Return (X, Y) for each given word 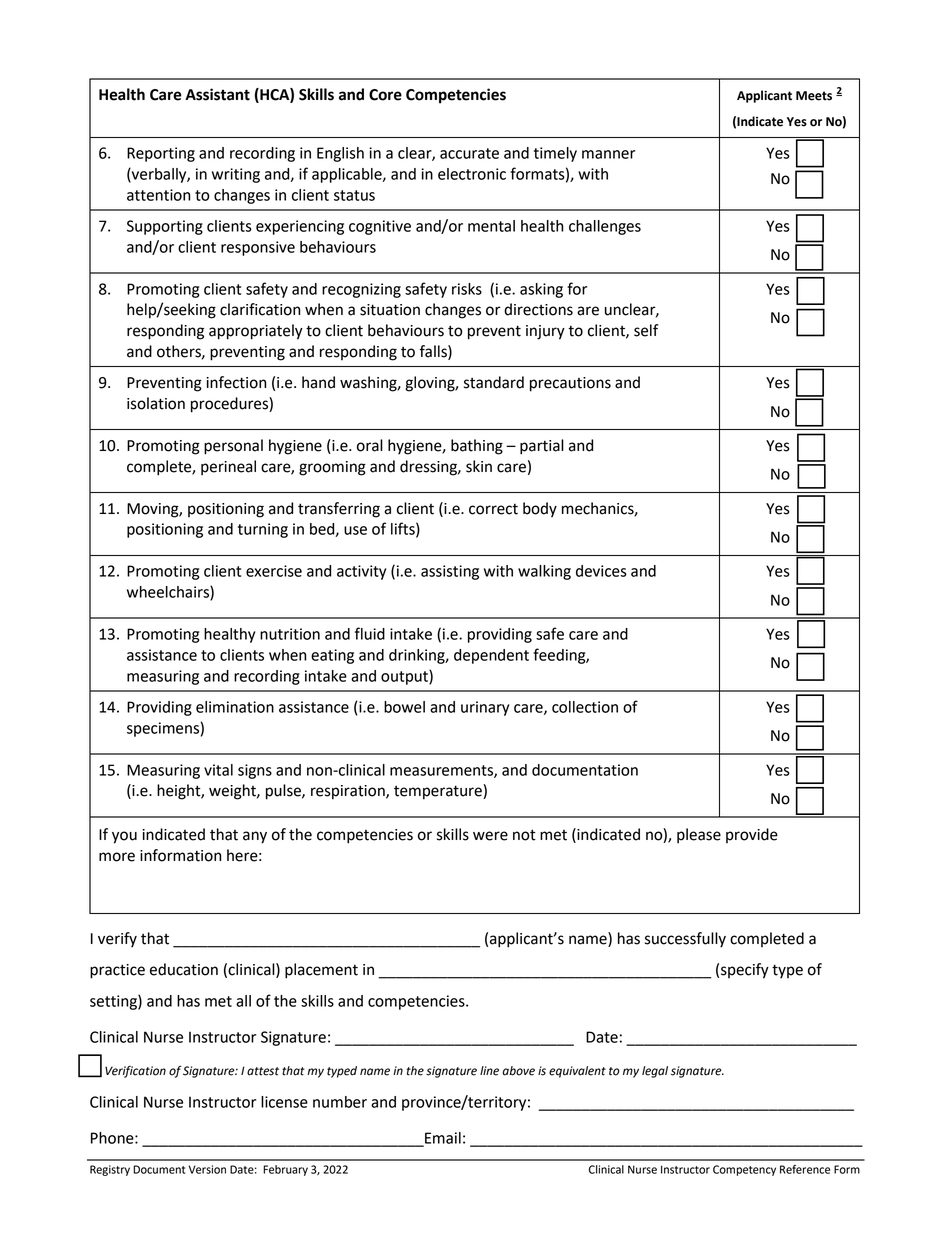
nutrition (290, 634)
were (490, 836)
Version (207, 1169)
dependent (491, 656)
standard (494, 382)
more (117, 857)
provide (752, 835)
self (646, 330)
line (489, 1071)
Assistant (217, 94)
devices (601, 571)
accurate (469, 153)
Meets (814, 96)
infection (236, 382)
